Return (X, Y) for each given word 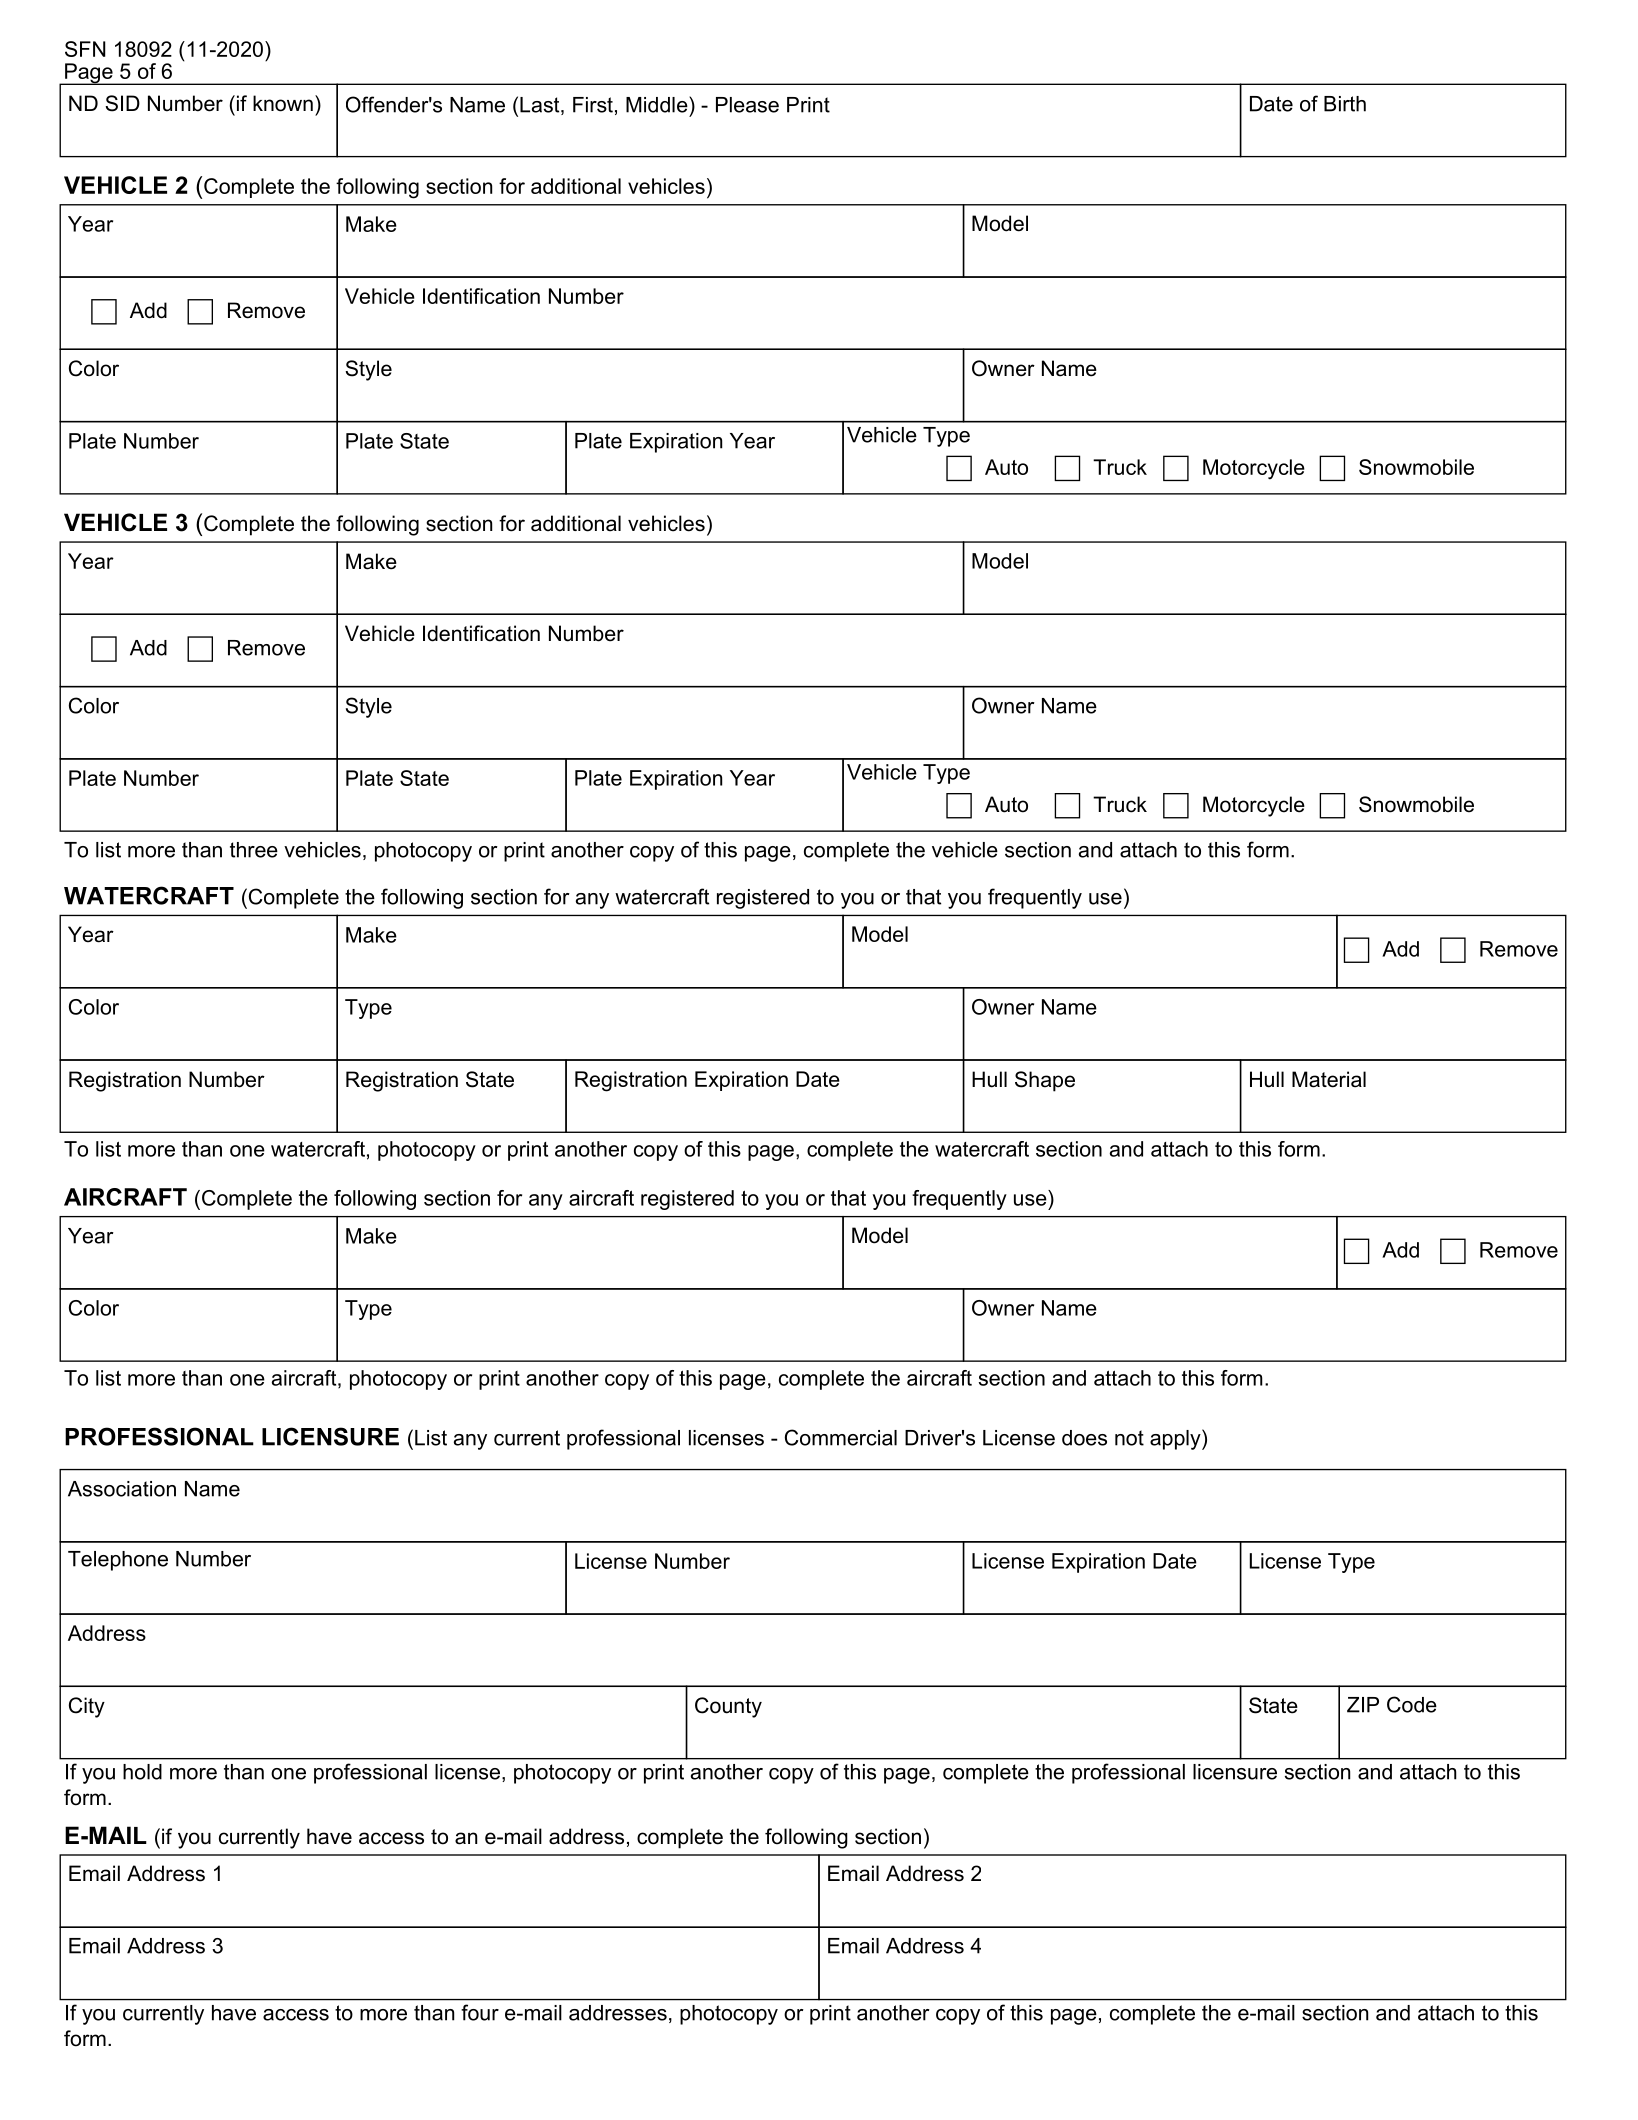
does (1084, 1438)
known (283, 103)
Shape (1045, 1081)
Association (122, 1489)
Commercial (841, 1437)
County (728, 1707)
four (480, 2012)
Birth (1345, 104)
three (254, 850)
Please (747, 105)
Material (1329, 1079)
